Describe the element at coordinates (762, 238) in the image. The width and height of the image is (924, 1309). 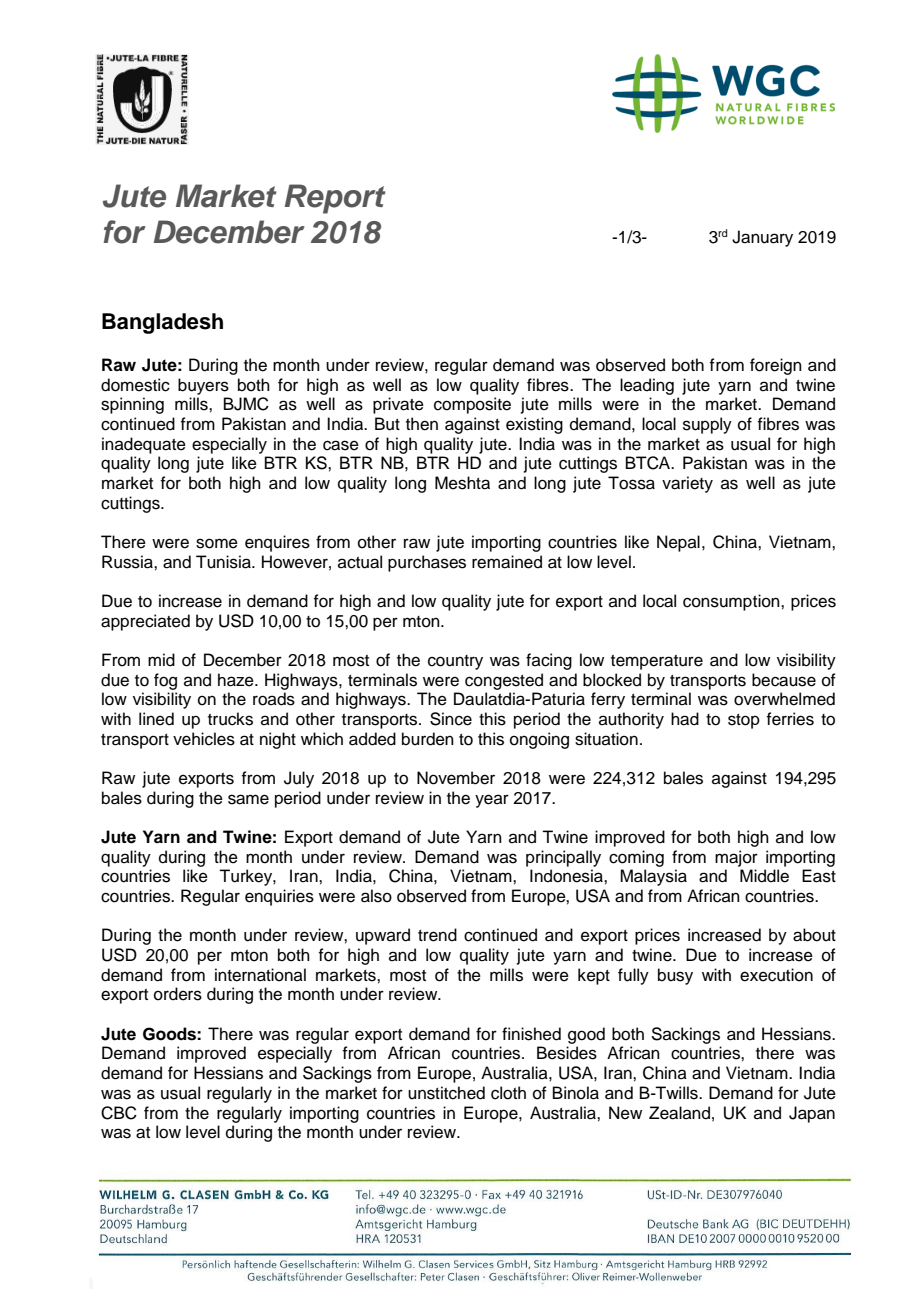
I see `January` at that location.
